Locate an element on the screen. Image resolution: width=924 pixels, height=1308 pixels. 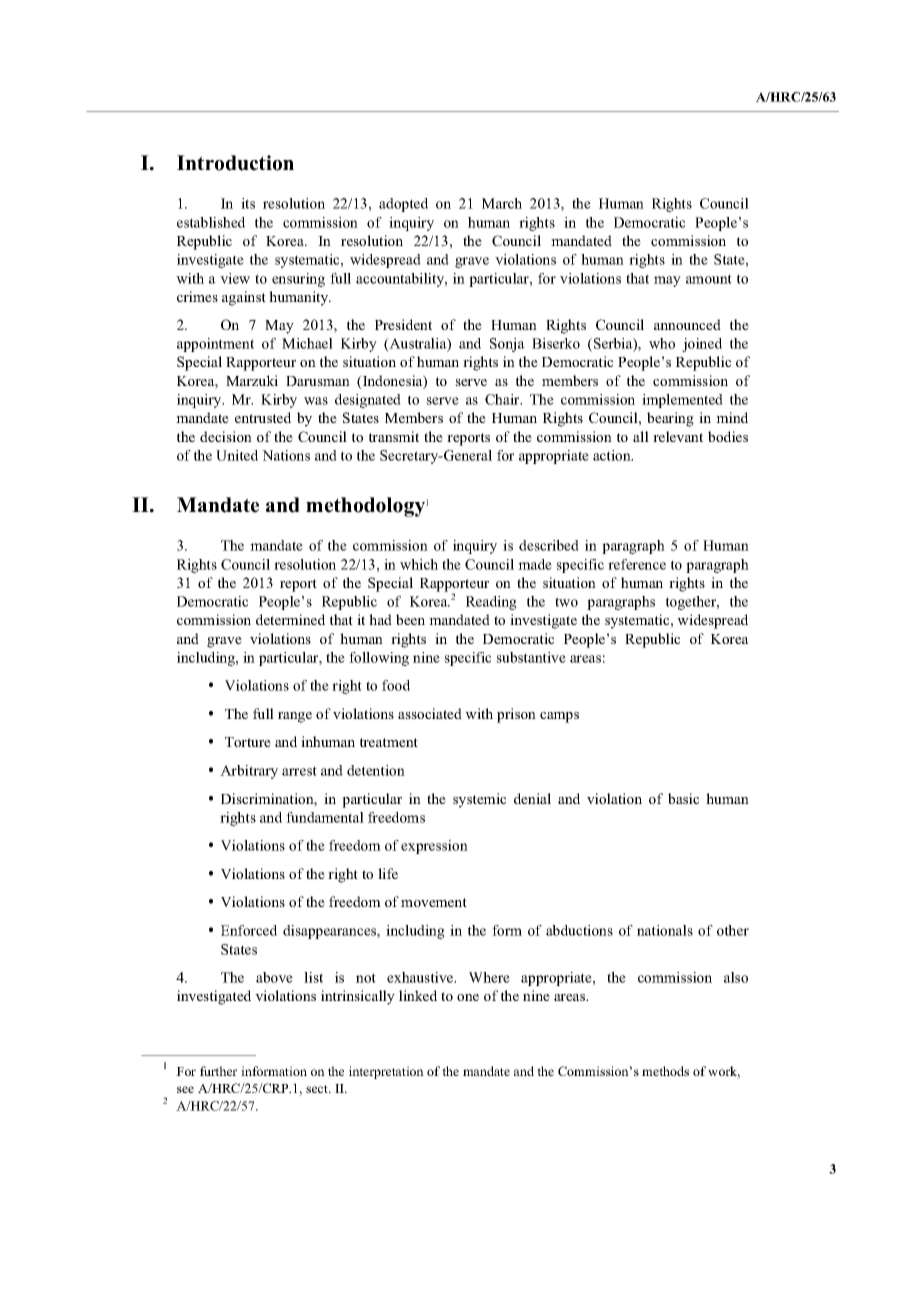
United is located at coordinates (237, 455).
